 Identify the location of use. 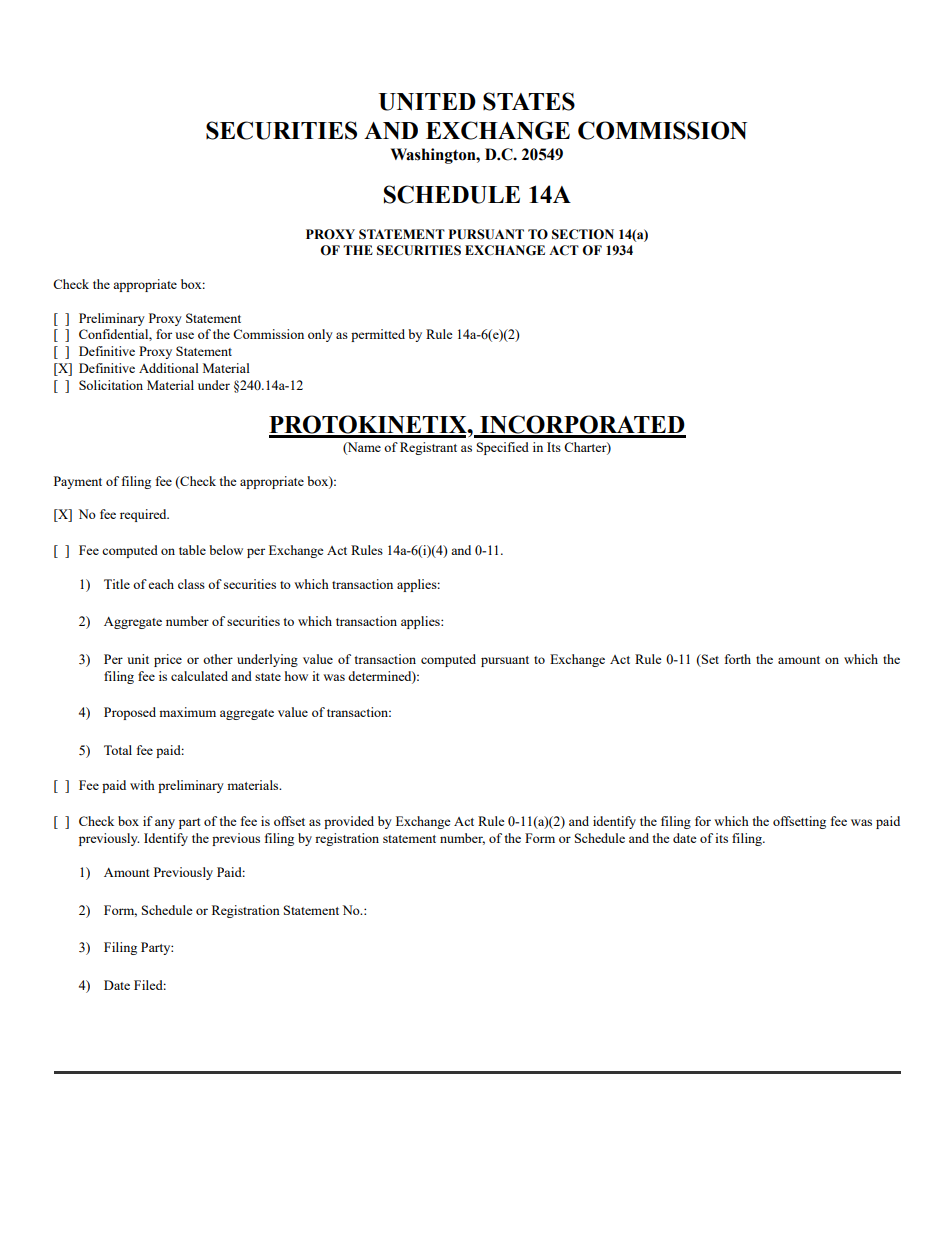
(184, 335).
